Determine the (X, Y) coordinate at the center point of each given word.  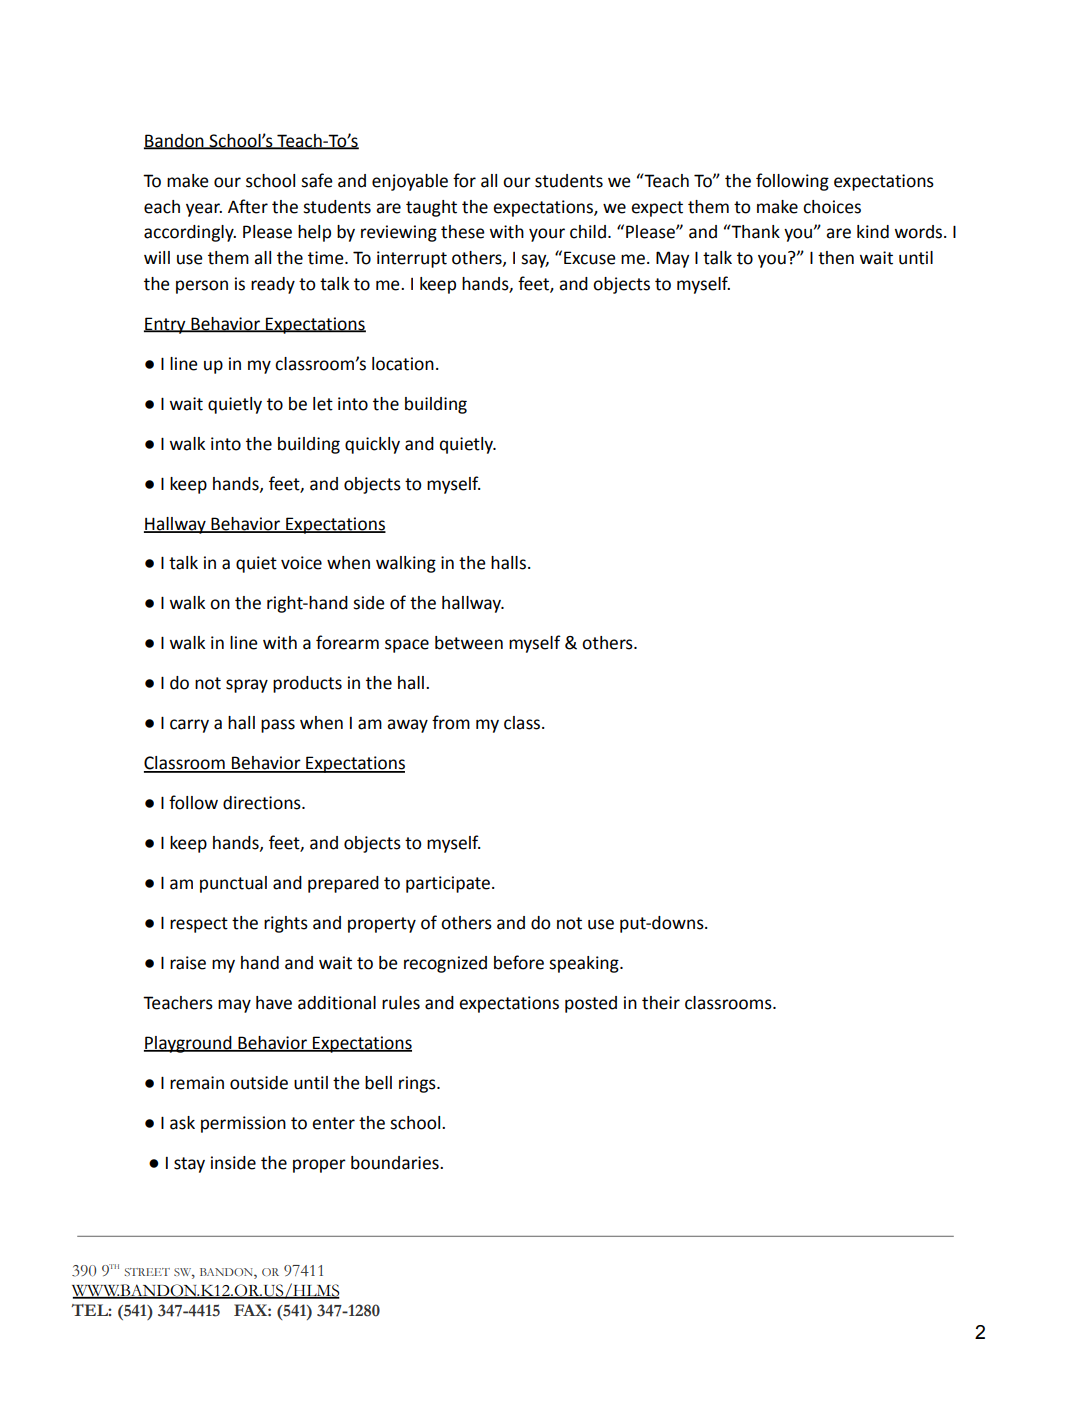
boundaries (396, 1163)
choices (832, 207)
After (248, 206)
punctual (233, 884)
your (547, 235)
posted (591, 1004)
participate (448, 884)
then (836, 258)
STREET (147, 1272)
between (469, 643)
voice (301, 563)
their (661, 1003)
